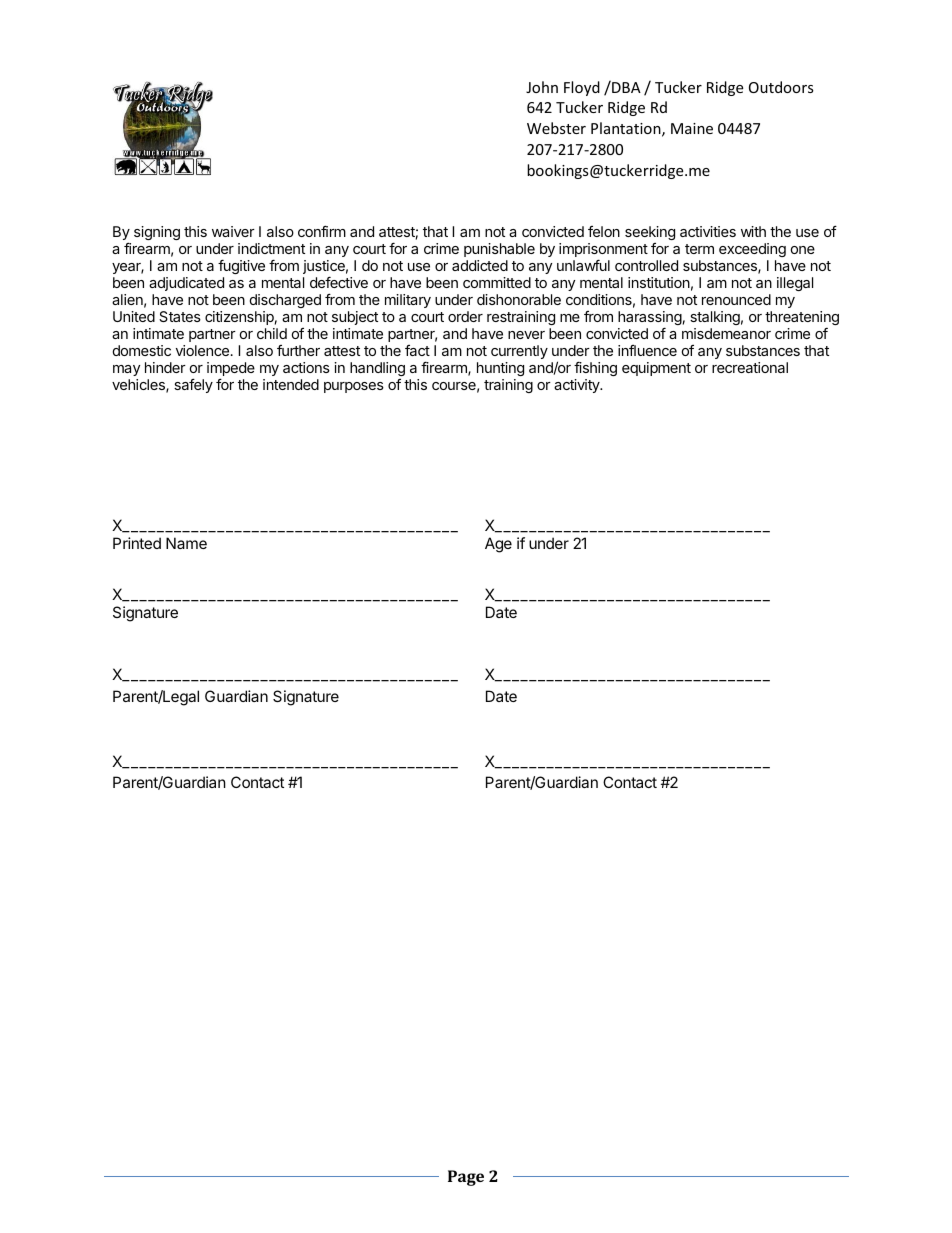 Image resolution: width=952 pixels, height=1233 pixels. What do you see at coordinates (692, 128) in the page?
I see `Maine` at bounding box center [692, 128].
